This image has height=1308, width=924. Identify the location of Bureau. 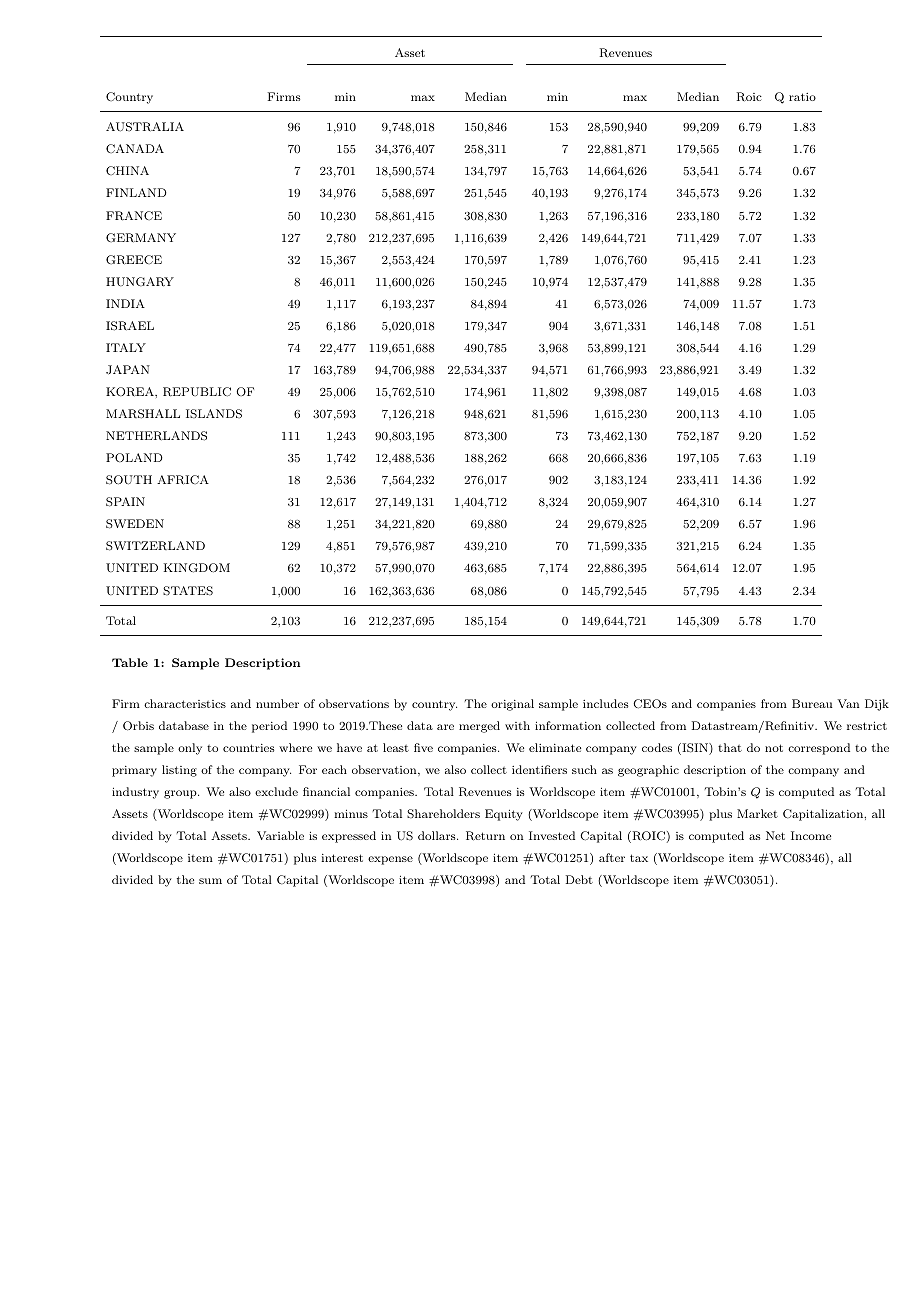
(812, 703).
